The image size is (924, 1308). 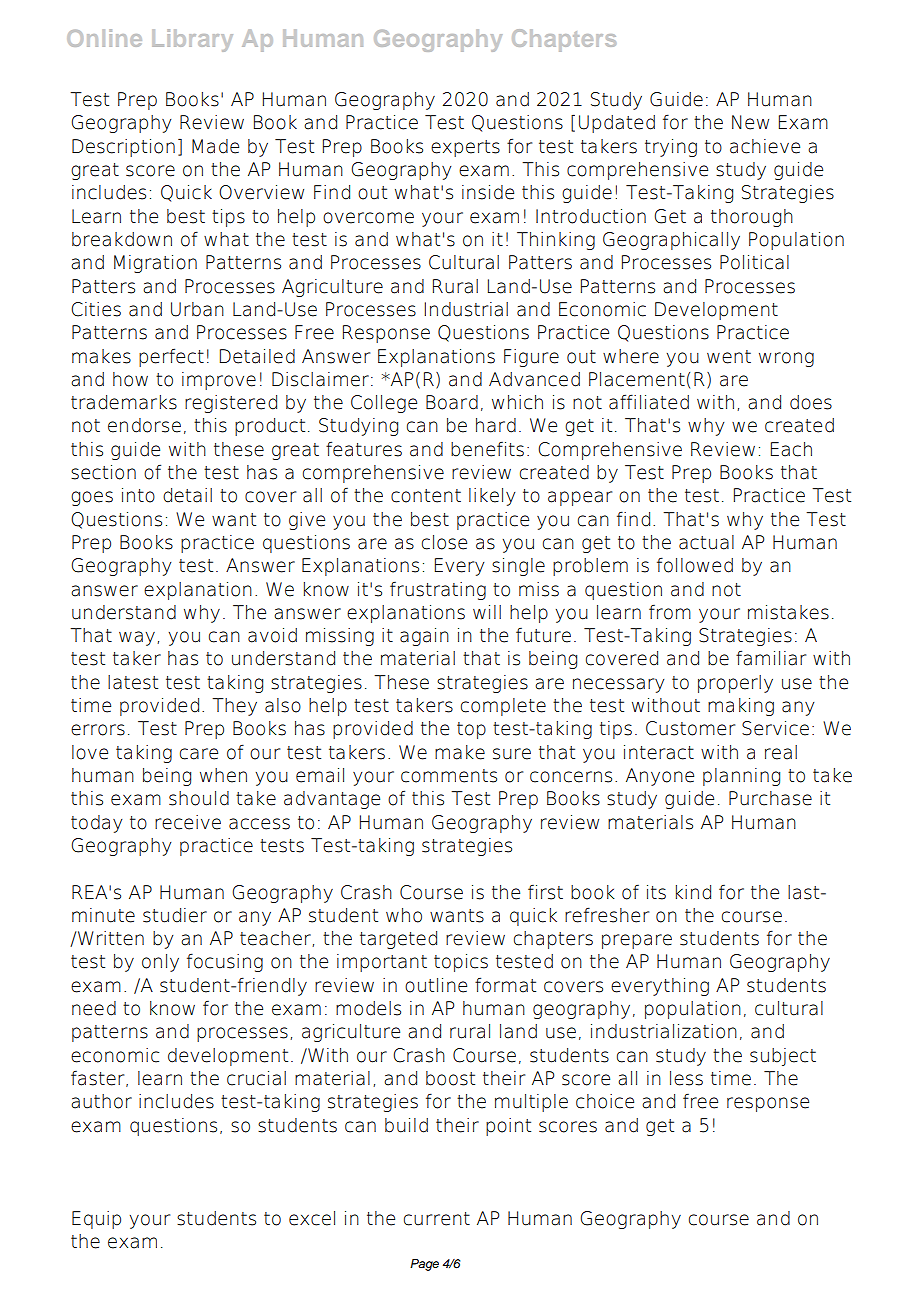 What do you see at coordinates (465, 148) in the document?
I see `experts` at bounding box center [465, 148].
